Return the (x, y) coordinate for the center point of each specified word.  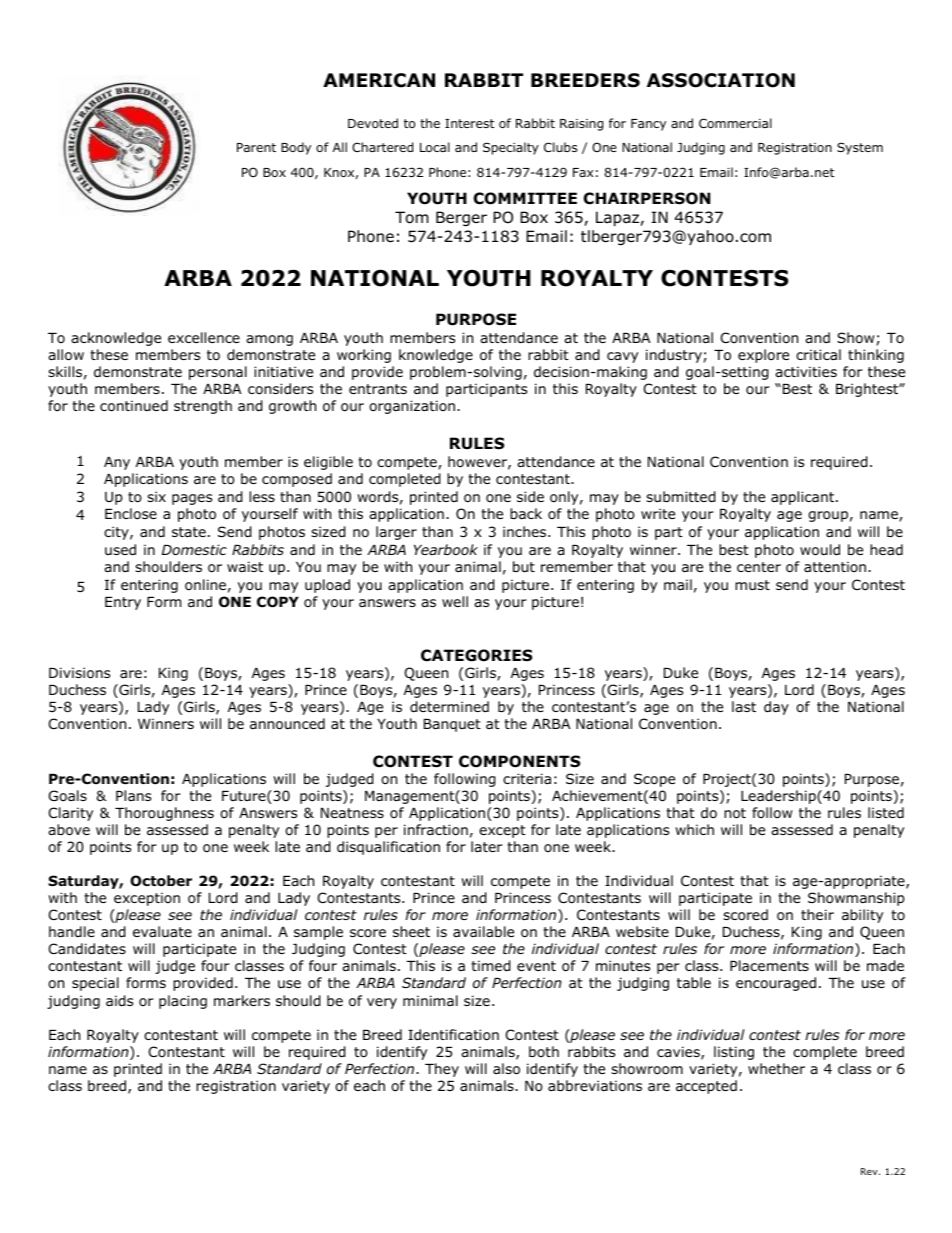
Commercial (735, 123)
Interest (469, 123)
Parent (256, 147)
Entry (123, 603)
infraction (436, 830)
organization (412, 407)
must (752, 585)
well (455, 601)
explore (763, 356)
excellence (204, 337)
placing (183, 1002)
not (735, 813)
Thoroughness (164, 814)
